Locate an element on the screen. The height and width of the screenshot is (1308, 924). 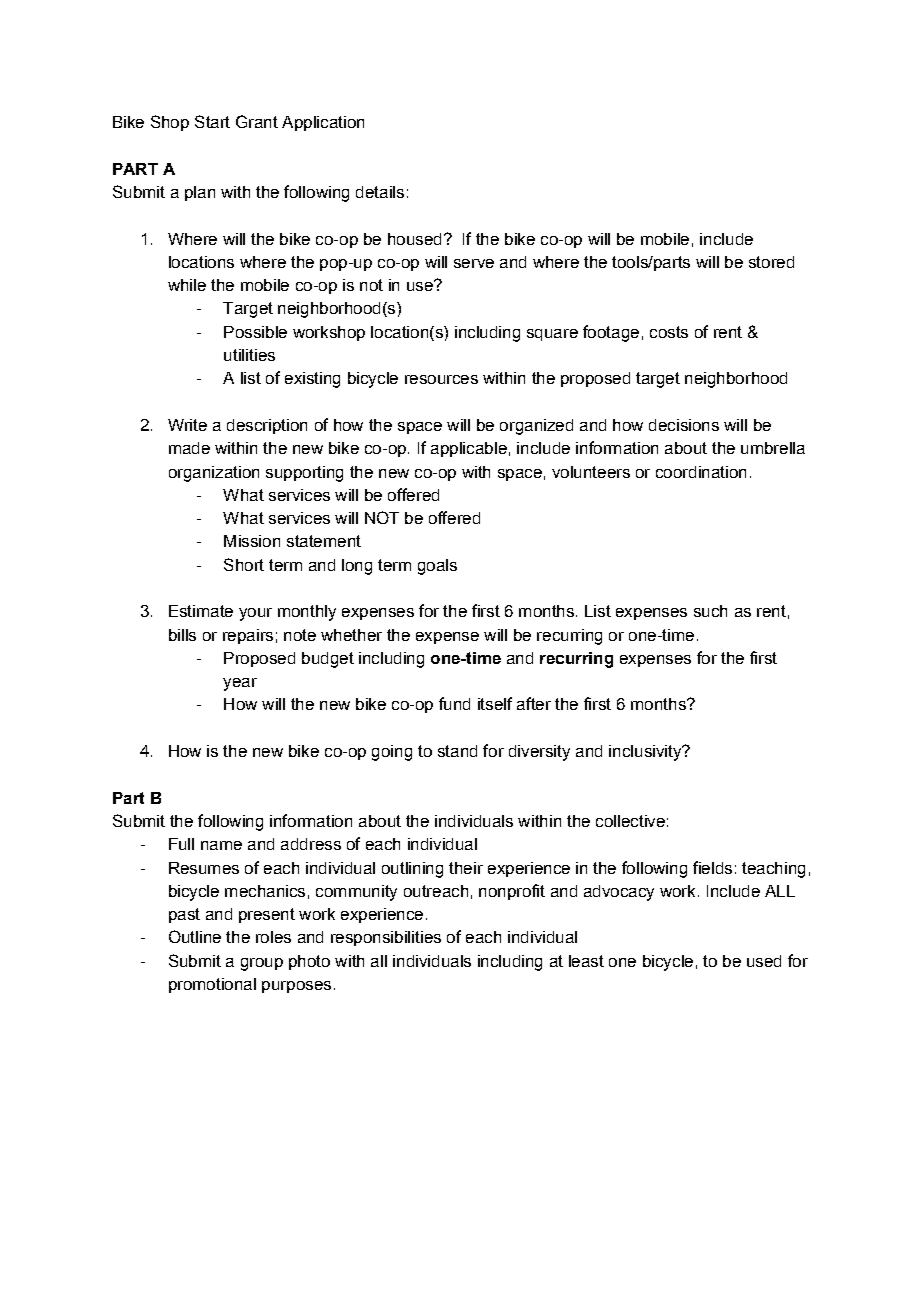
costs is located at coordinates (669, 332).
